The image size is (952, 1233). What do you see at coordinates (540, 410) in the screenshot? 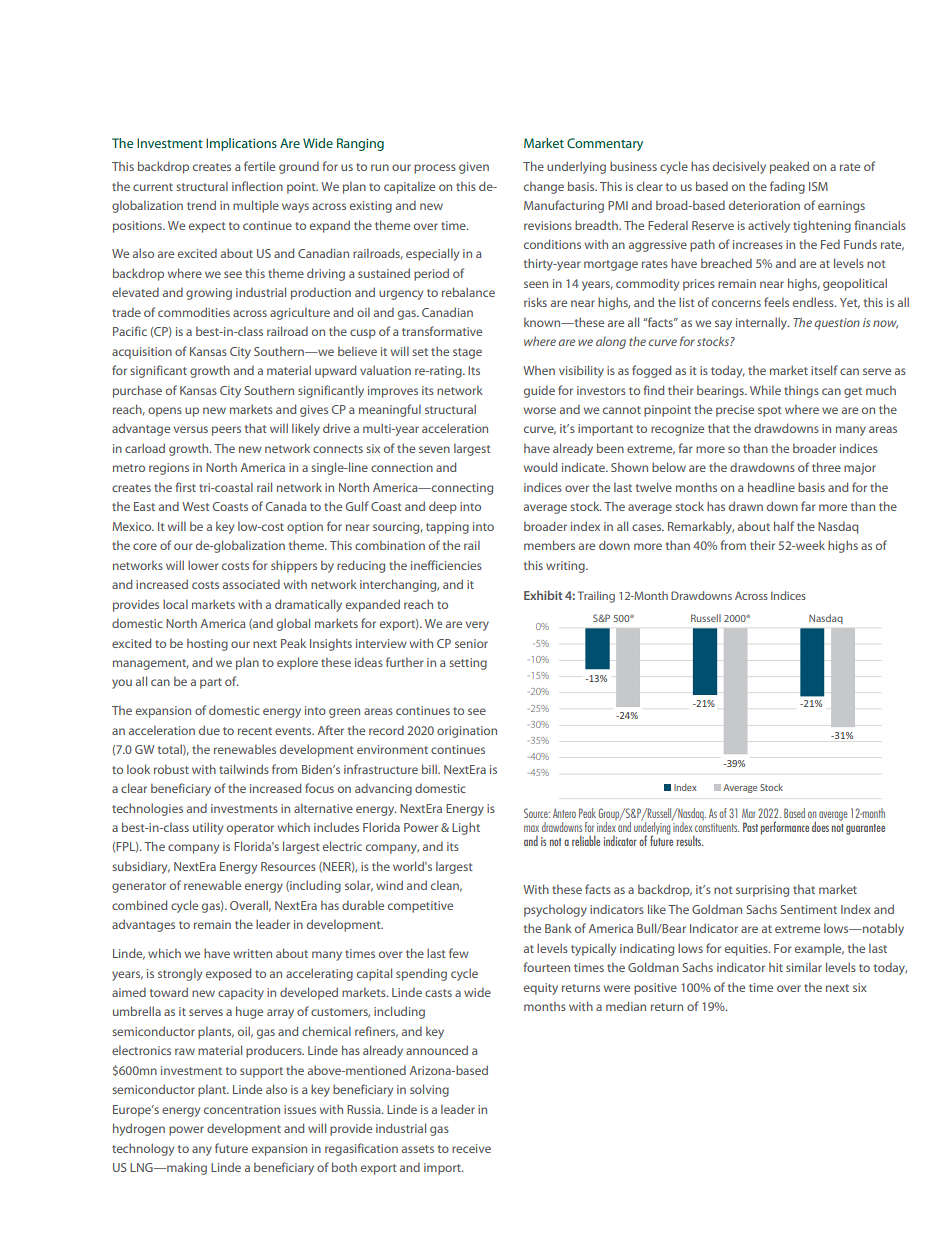
I see `worse` at bounding box center [540, 410].
